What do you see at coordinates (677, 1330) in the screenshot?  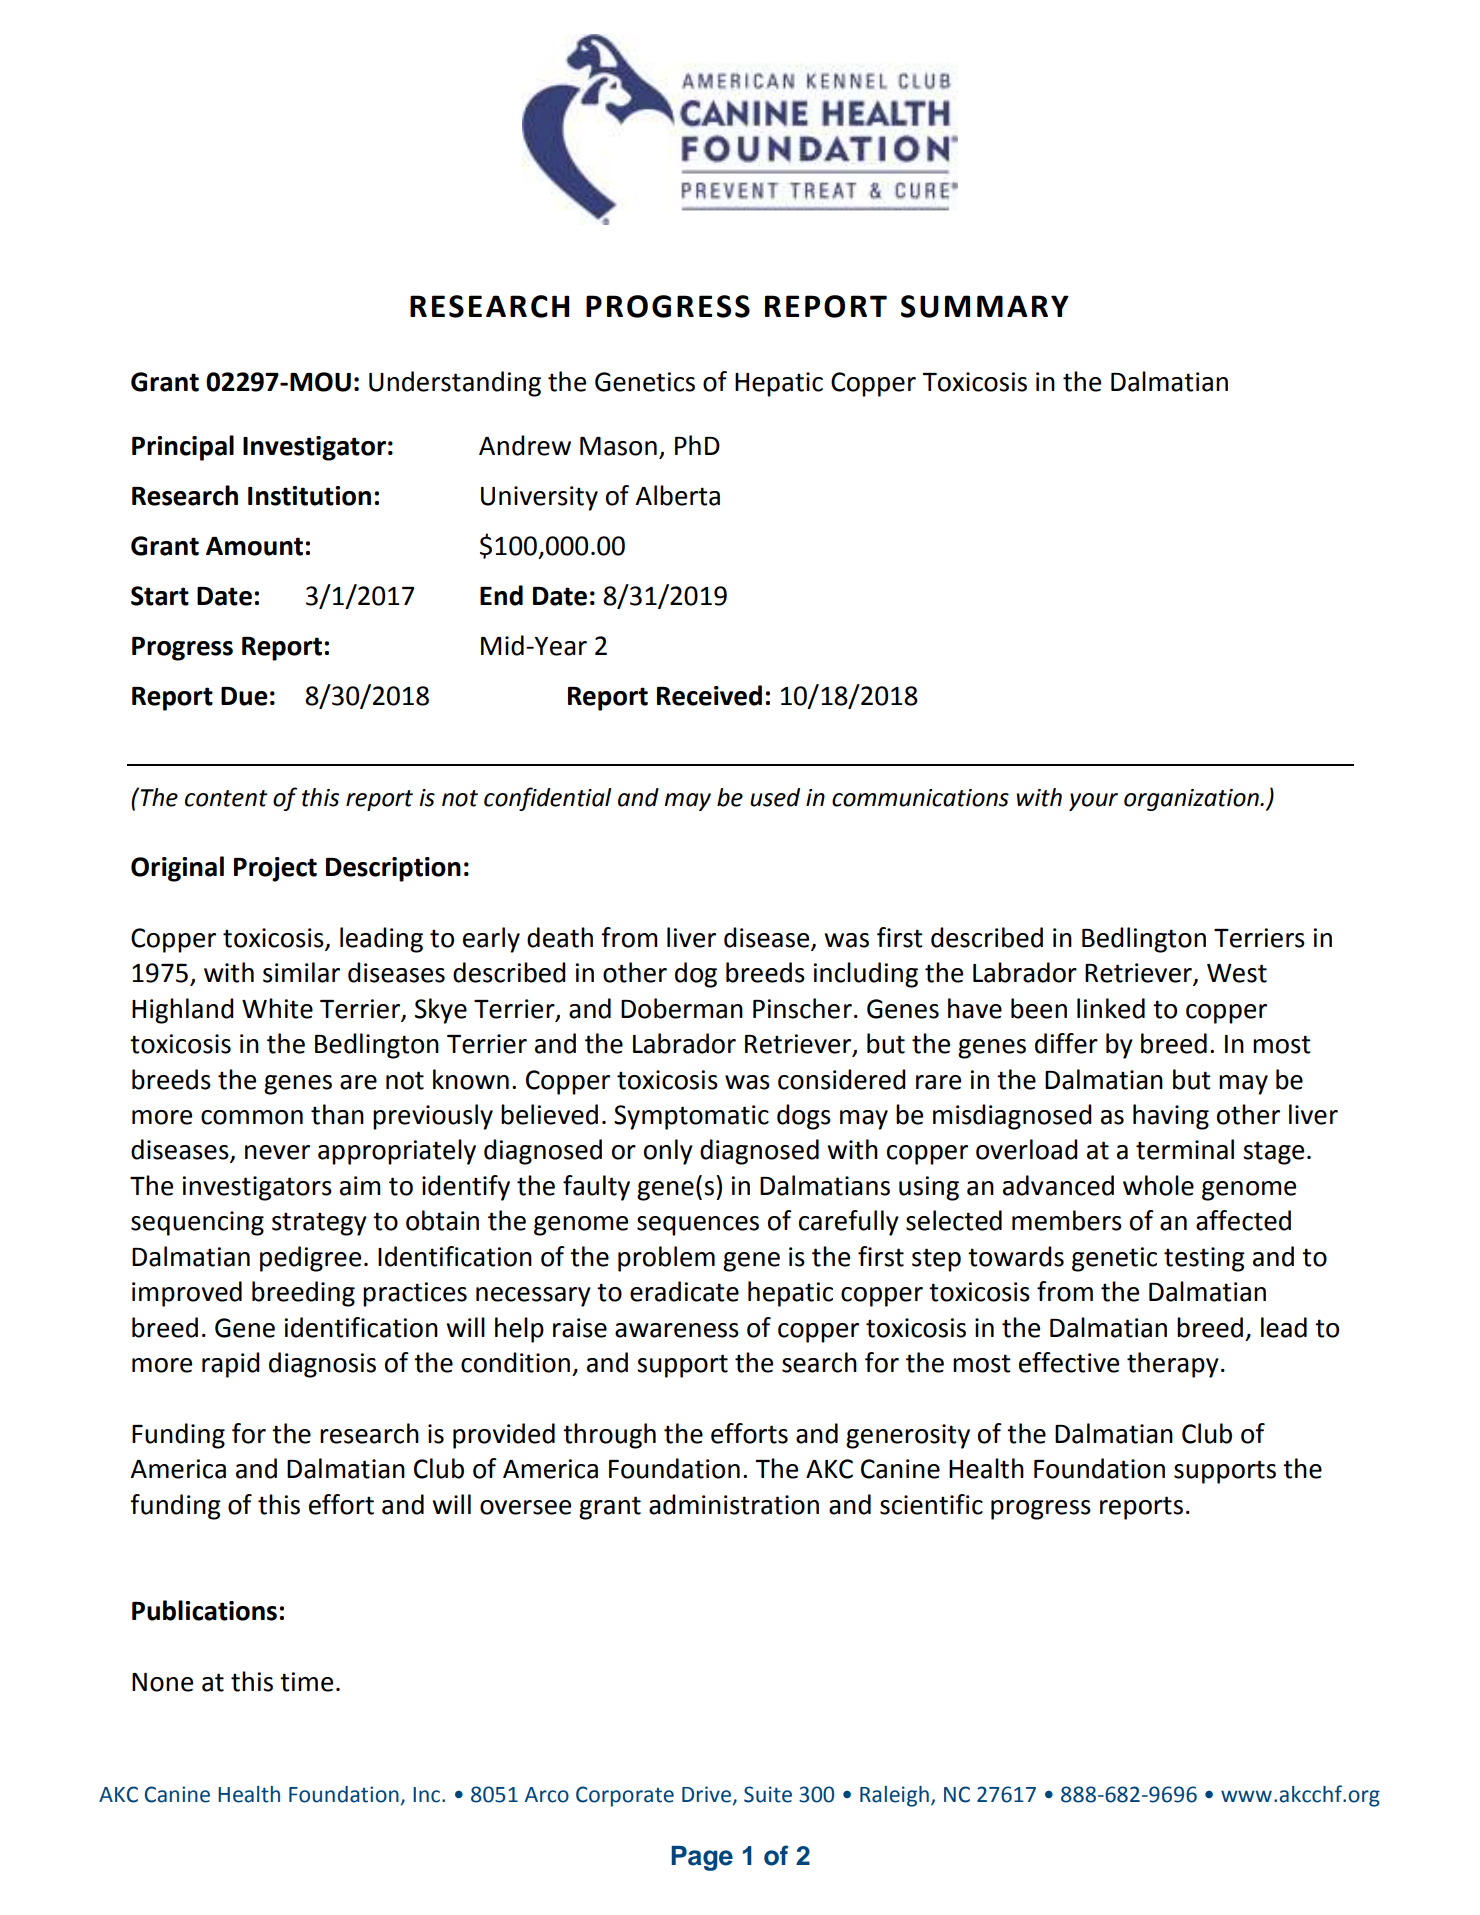 I see `awareness` at bounding box center [677, 1330].
